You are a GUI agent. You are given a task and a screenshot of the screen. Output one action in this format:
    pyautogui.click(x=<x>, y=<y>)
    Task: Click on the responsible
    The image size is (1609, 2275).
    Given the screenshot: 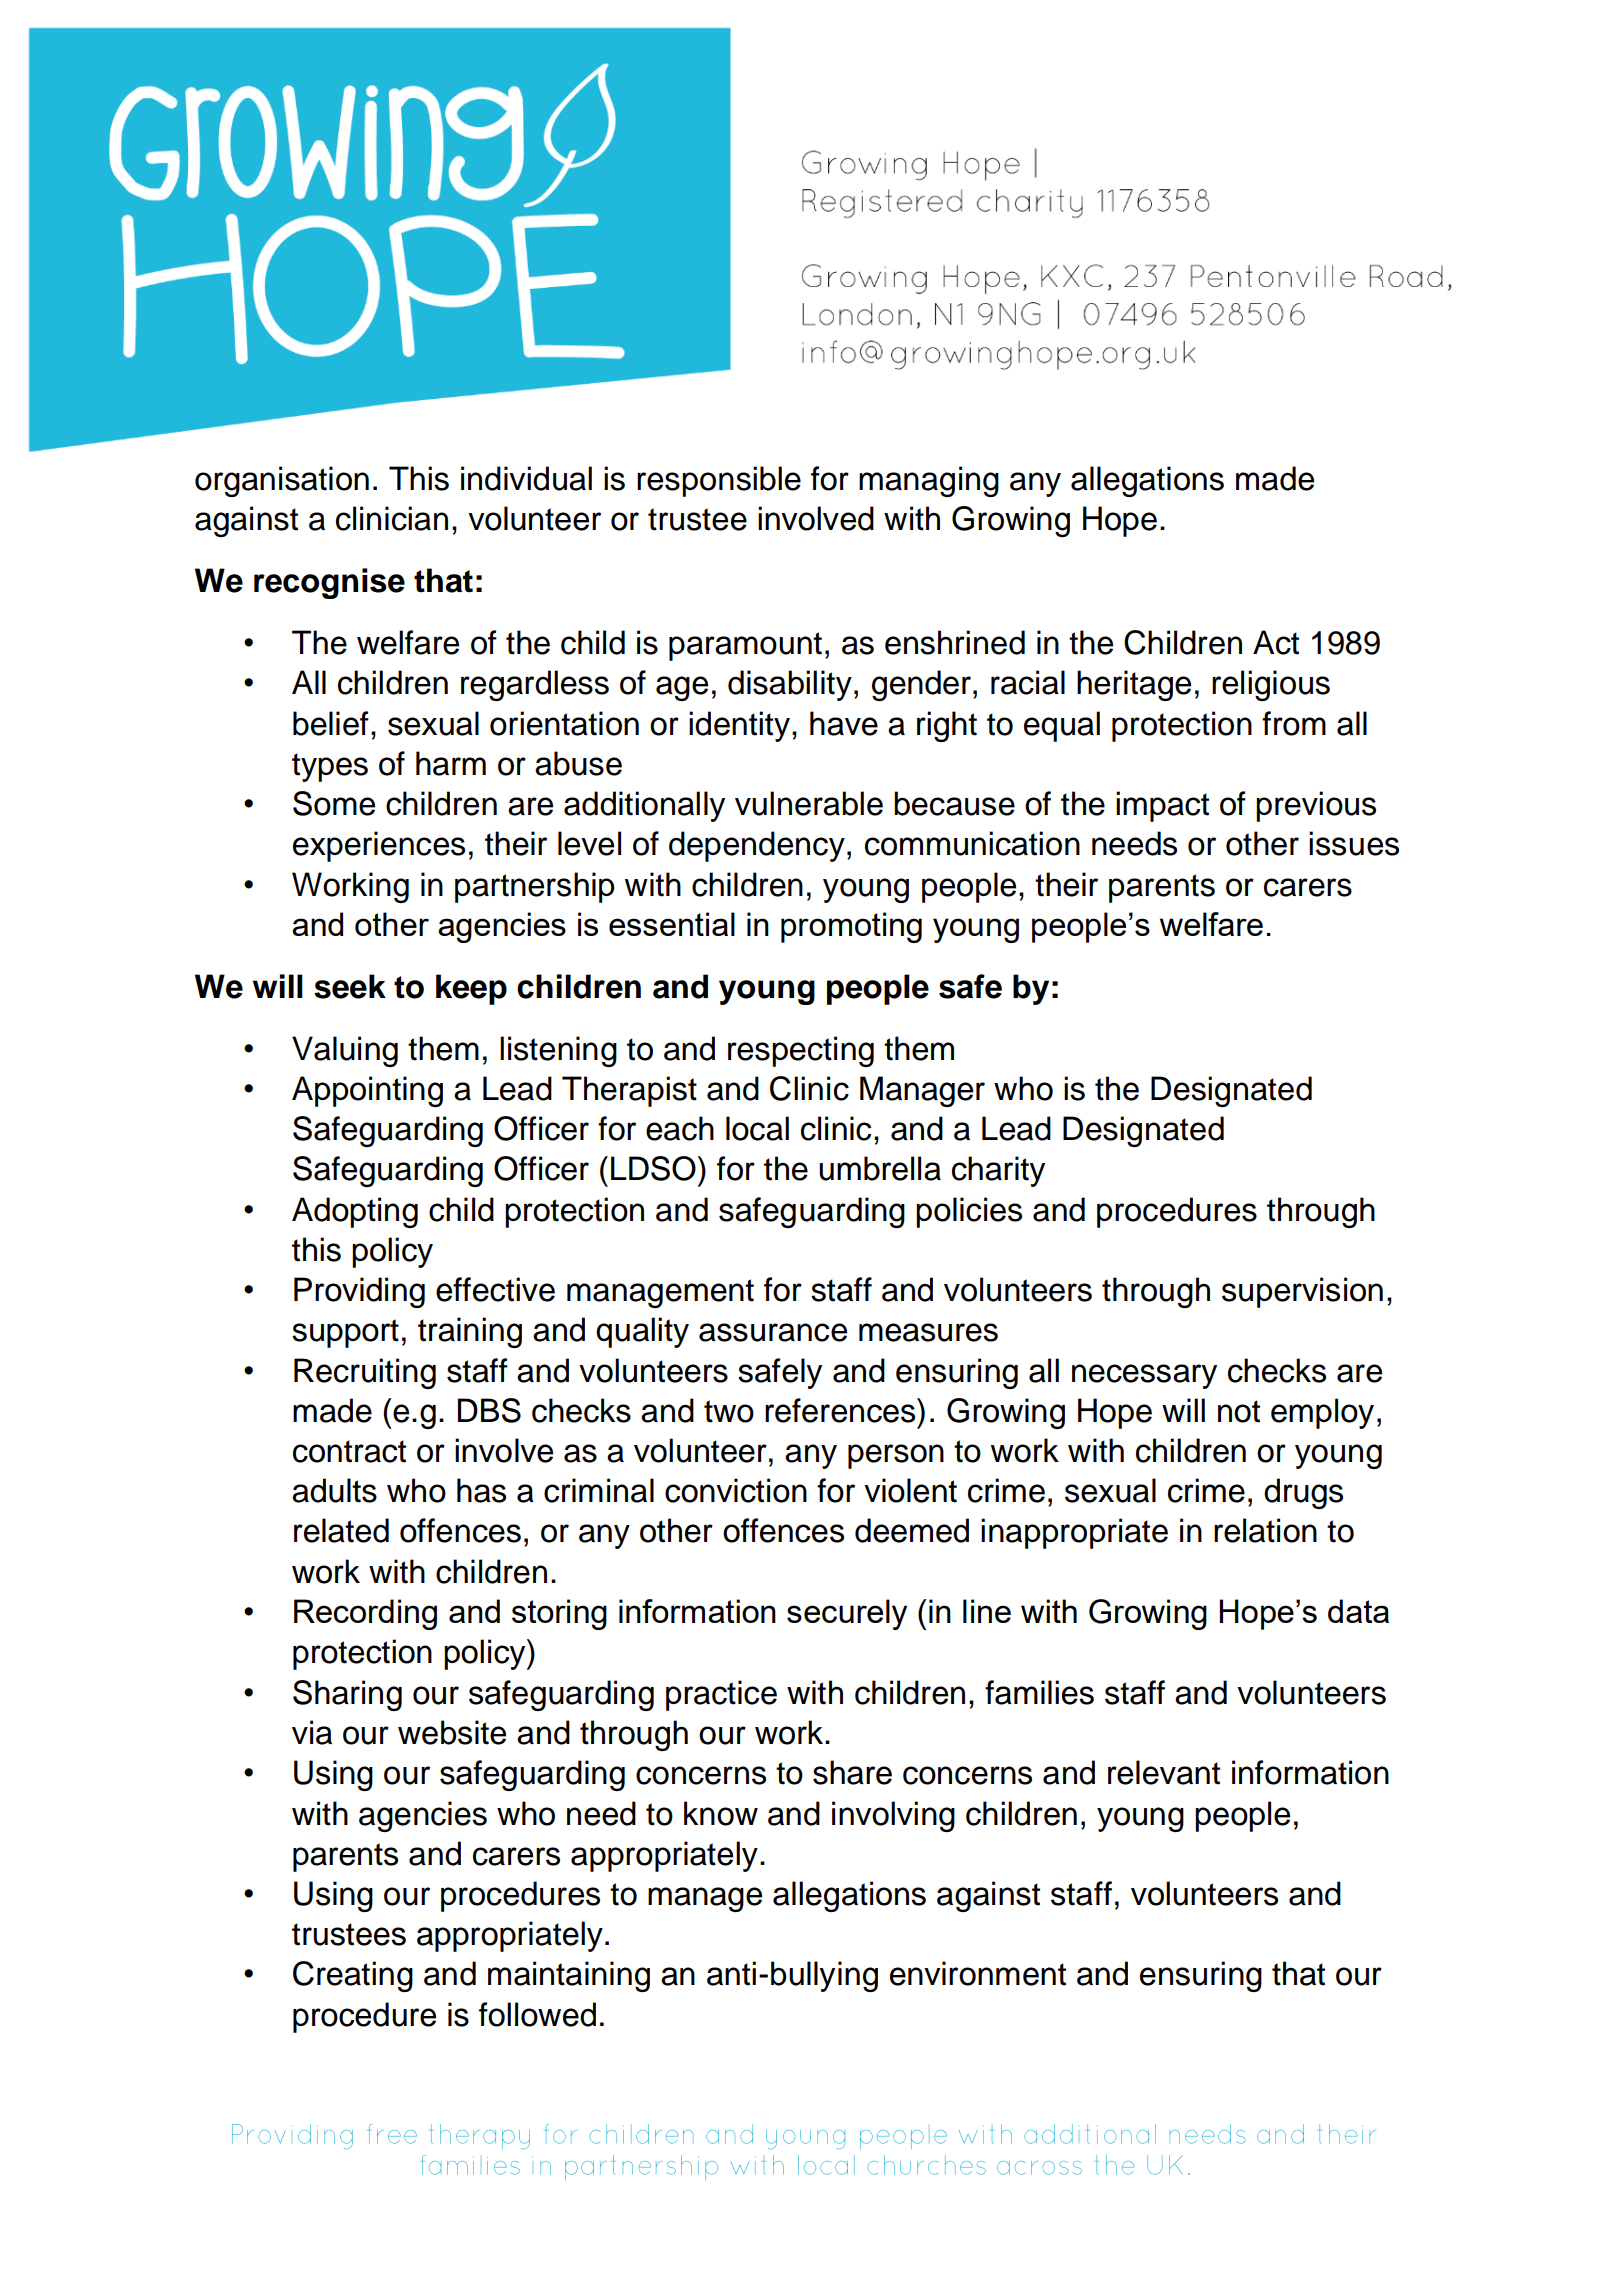 What is the action you would take?
    pyautogui.click(x=719, y=481)
